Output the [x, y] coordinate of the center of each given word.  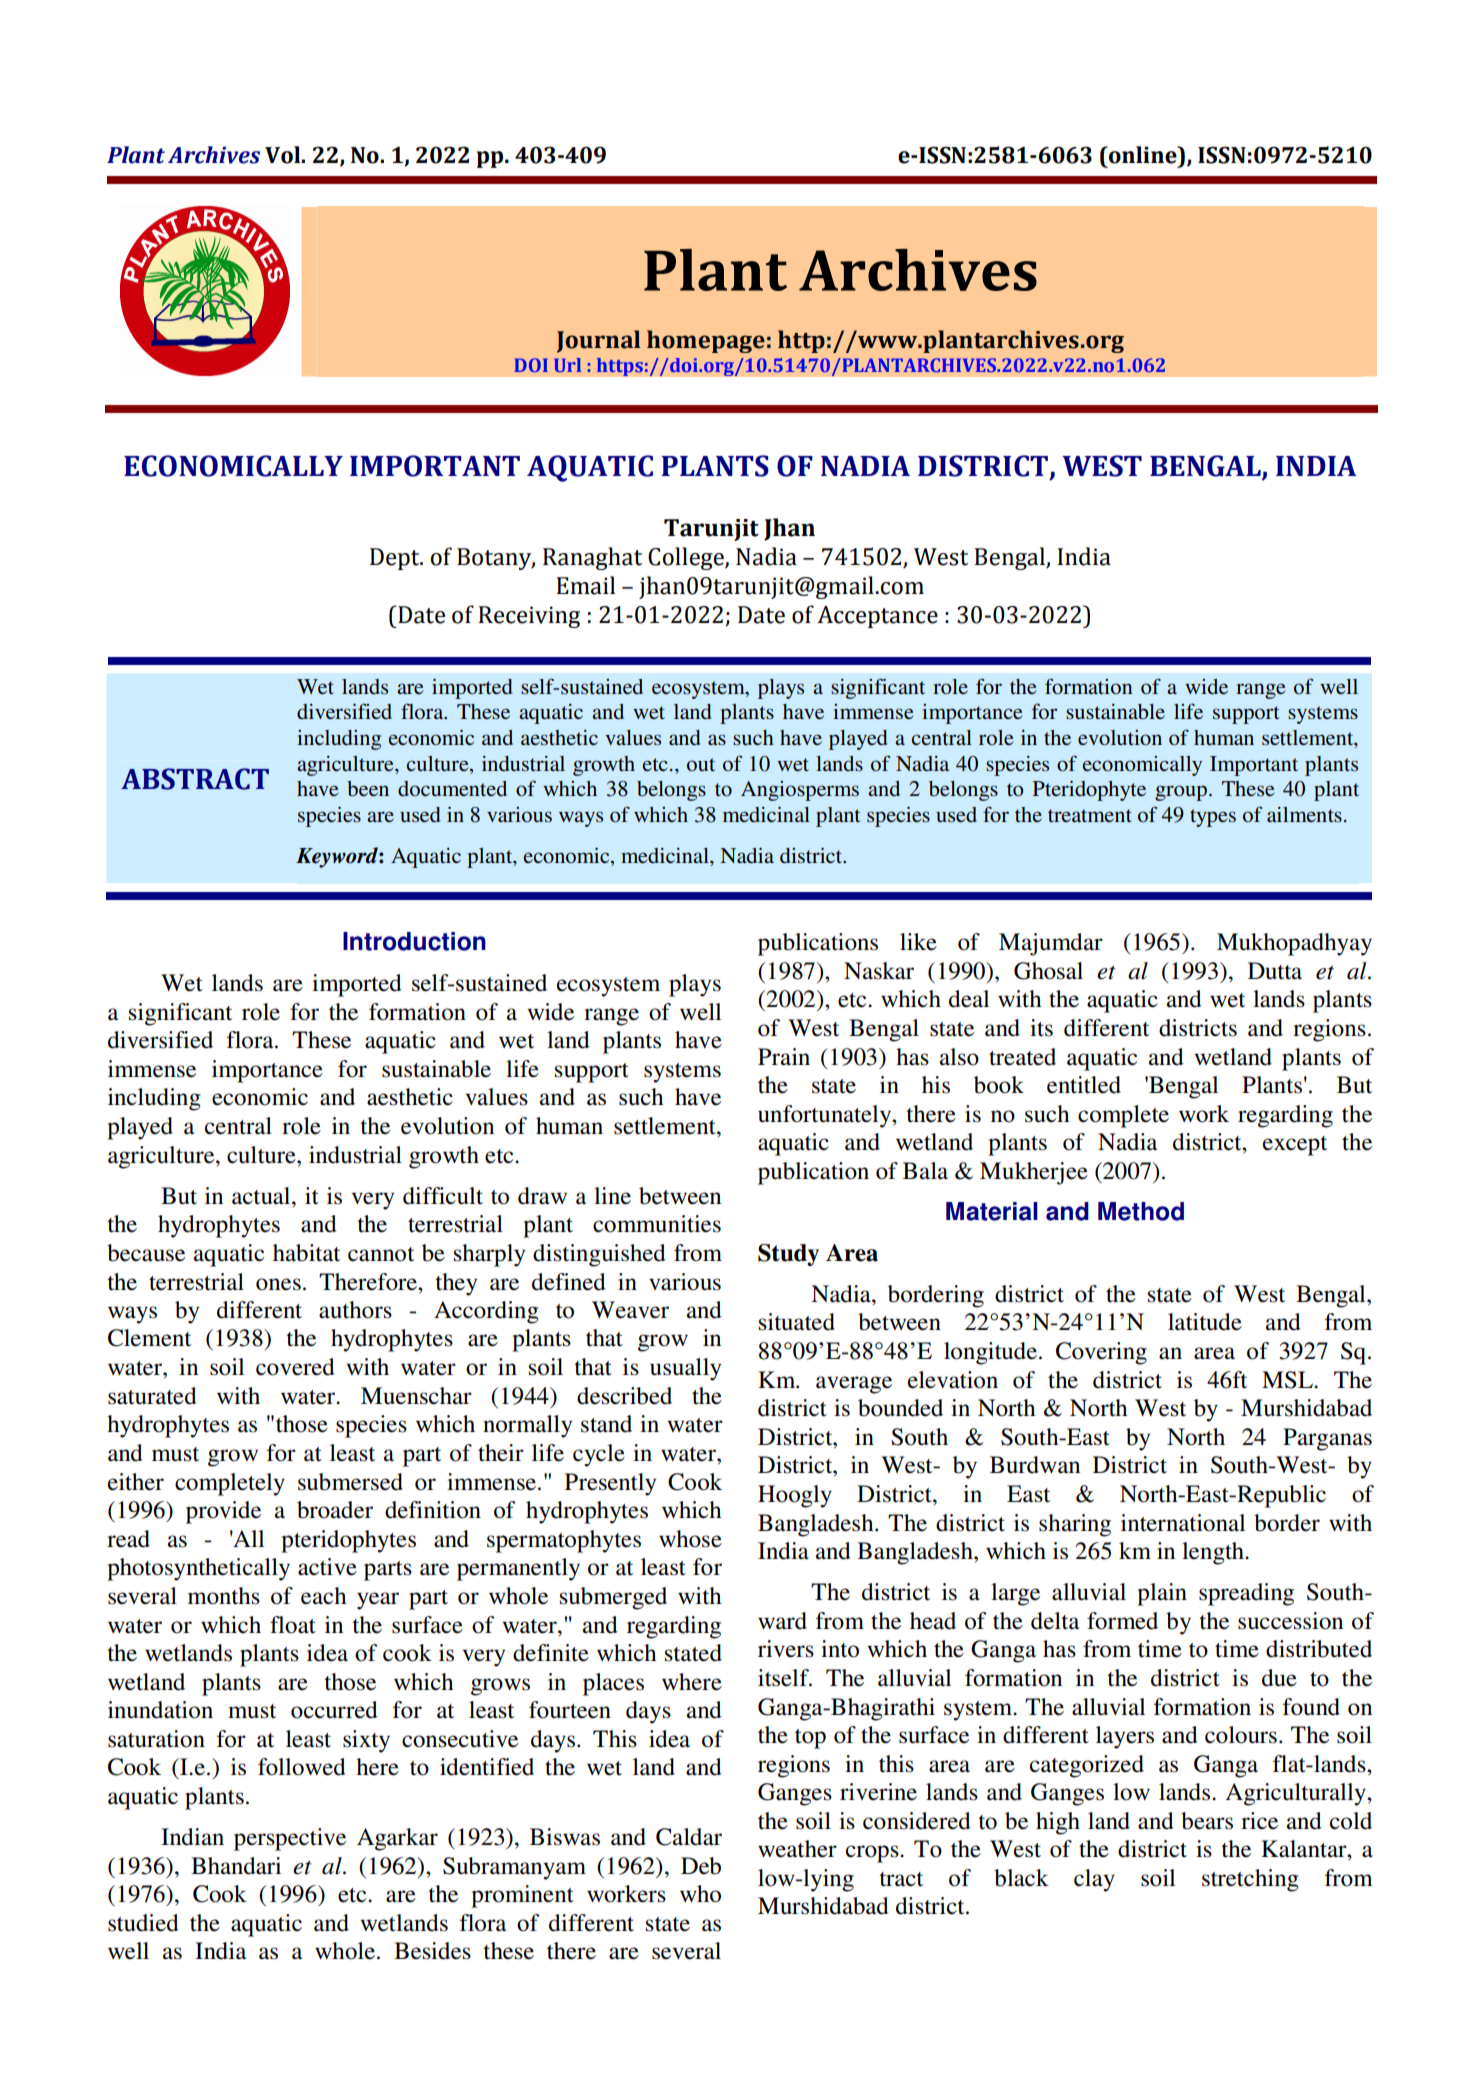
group [1181, 793]
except [1295, 1146]
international [1183, 1523]
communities [657, 1224]
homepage [706, 341]
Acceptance [877, 617]
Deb [701, 1866]
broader [335, 1510]
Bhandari [236, 1866]
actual [262, 1196]
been [368, 789]
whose [690, 1539]
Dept [396, 559]
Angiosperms [800, 791]
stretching [1250, 1880]
